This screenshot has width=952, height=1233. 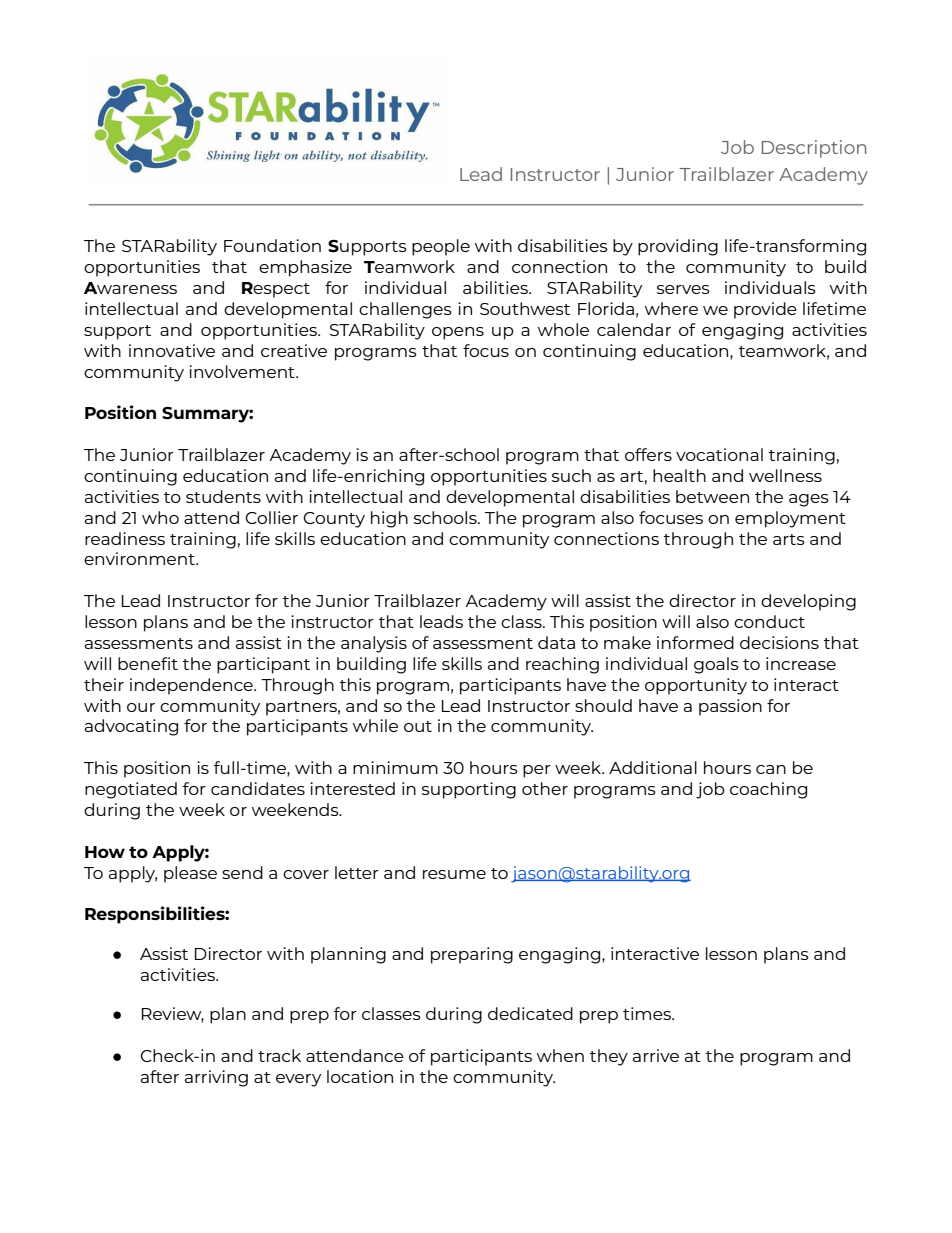 I want to click on innovative, so click(x=172, y=350).
